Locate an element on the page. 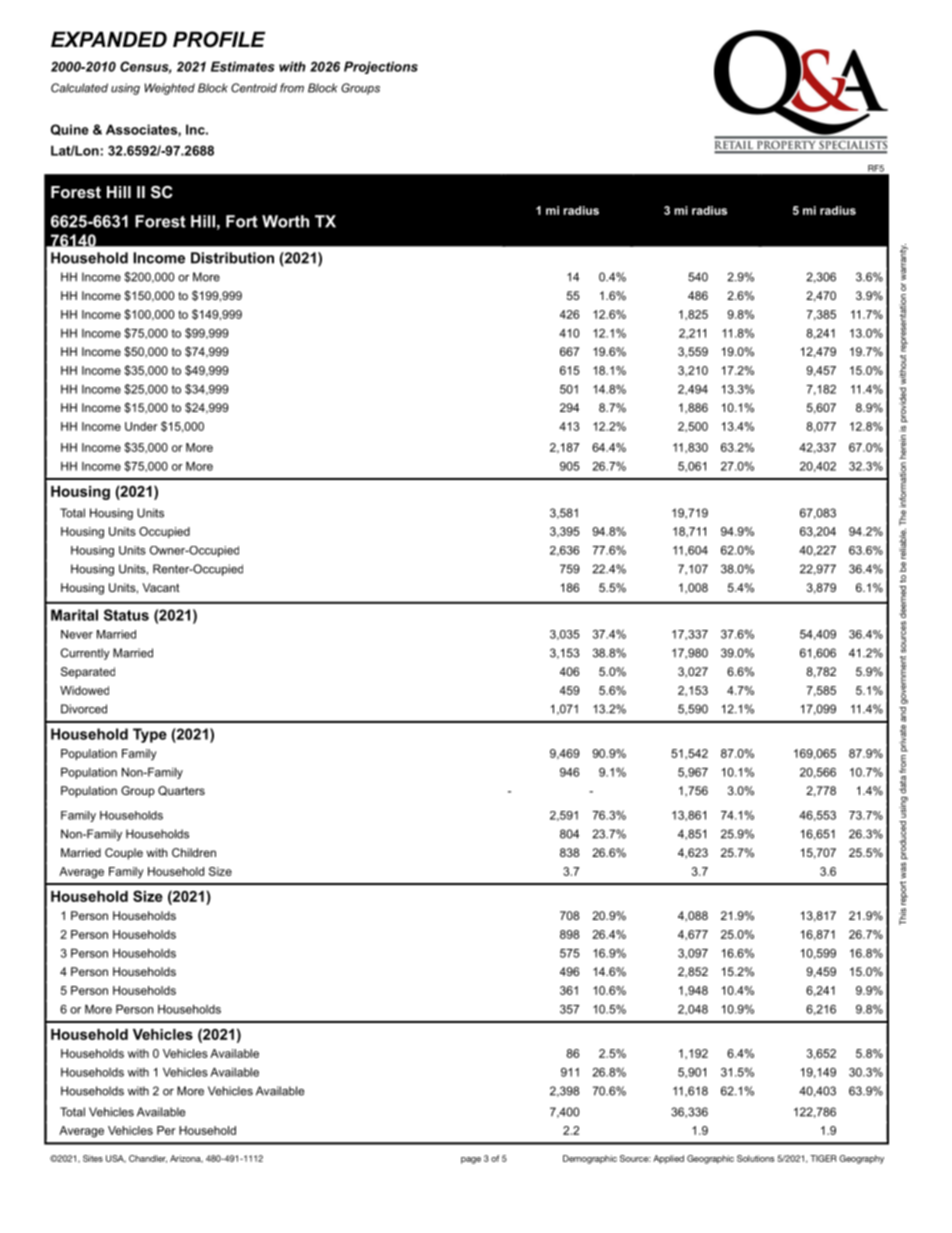 This document has width=952, height=1233. Solutions is located at coordinates (756, 1158).
